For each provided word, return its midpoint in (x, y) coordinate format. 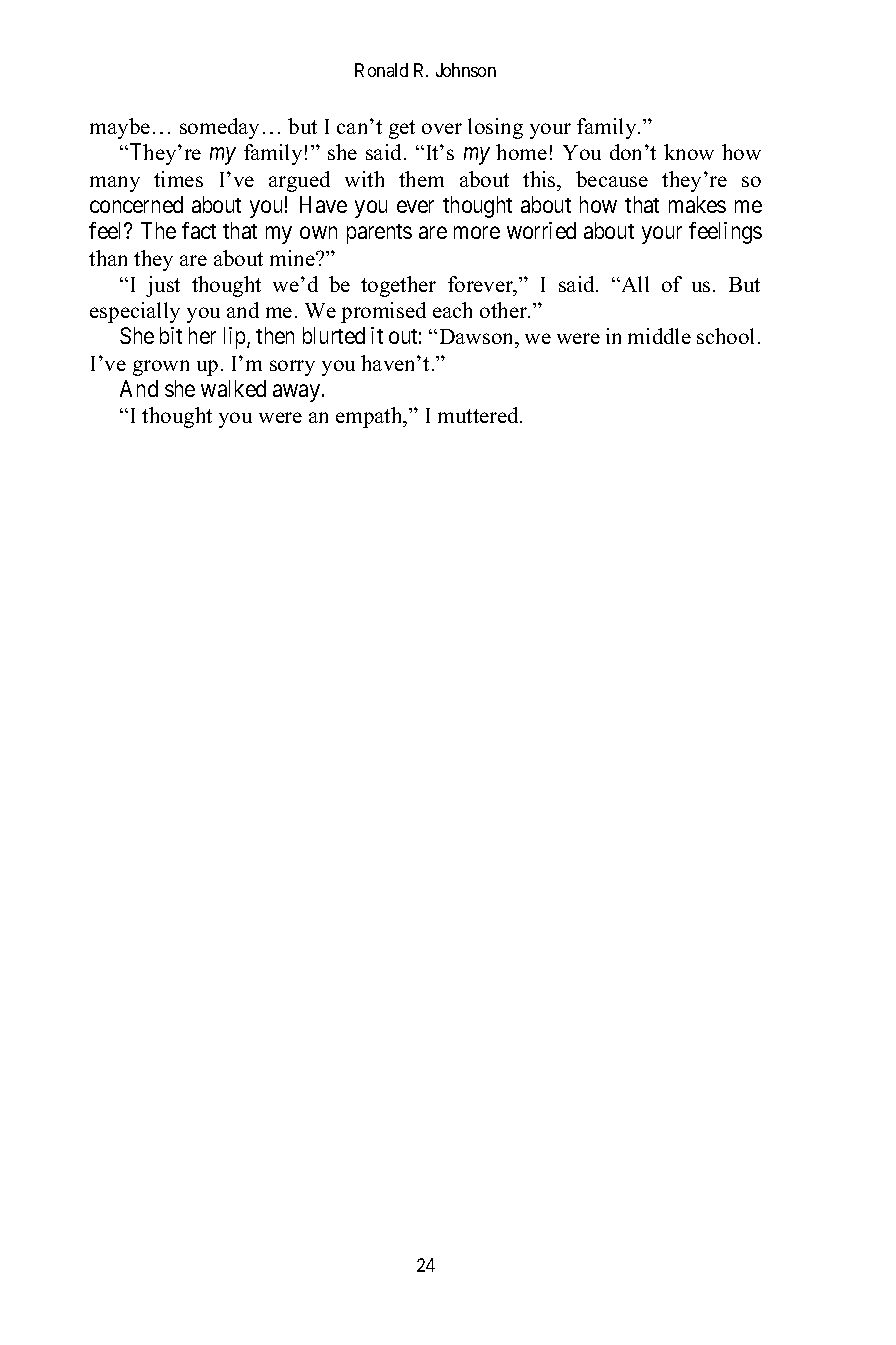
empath (370, 417)
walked (233, 388)
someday (219, 128)
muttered (479, 415)
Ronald (381, 70)
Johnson (466, 70)
